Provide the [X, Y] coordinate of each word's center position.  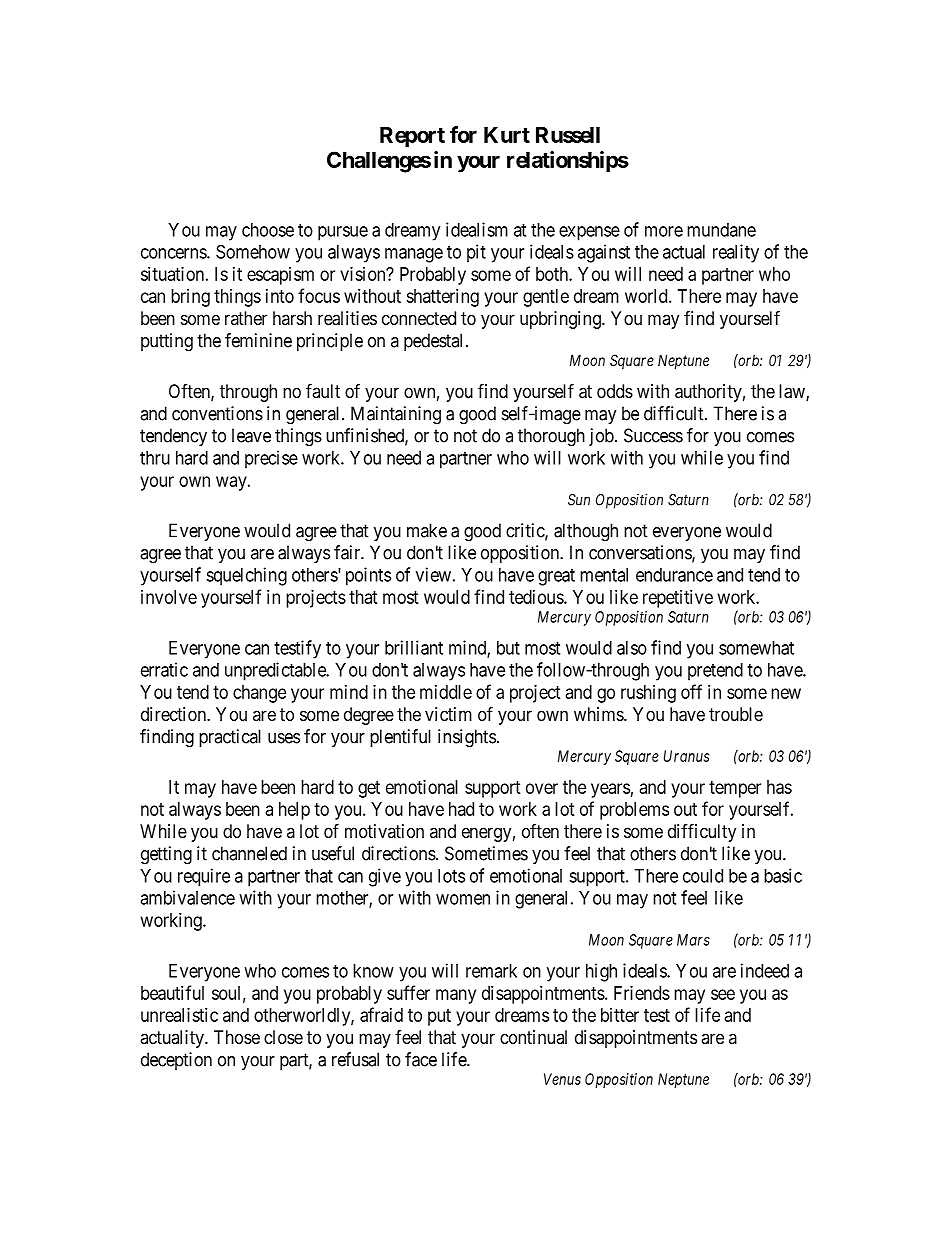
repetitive [678, 599]
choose [268, 230]
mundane [721, 230]
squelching [246, 576]
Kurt [507, 135]
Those [237, 1037]
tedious [537, 597]
